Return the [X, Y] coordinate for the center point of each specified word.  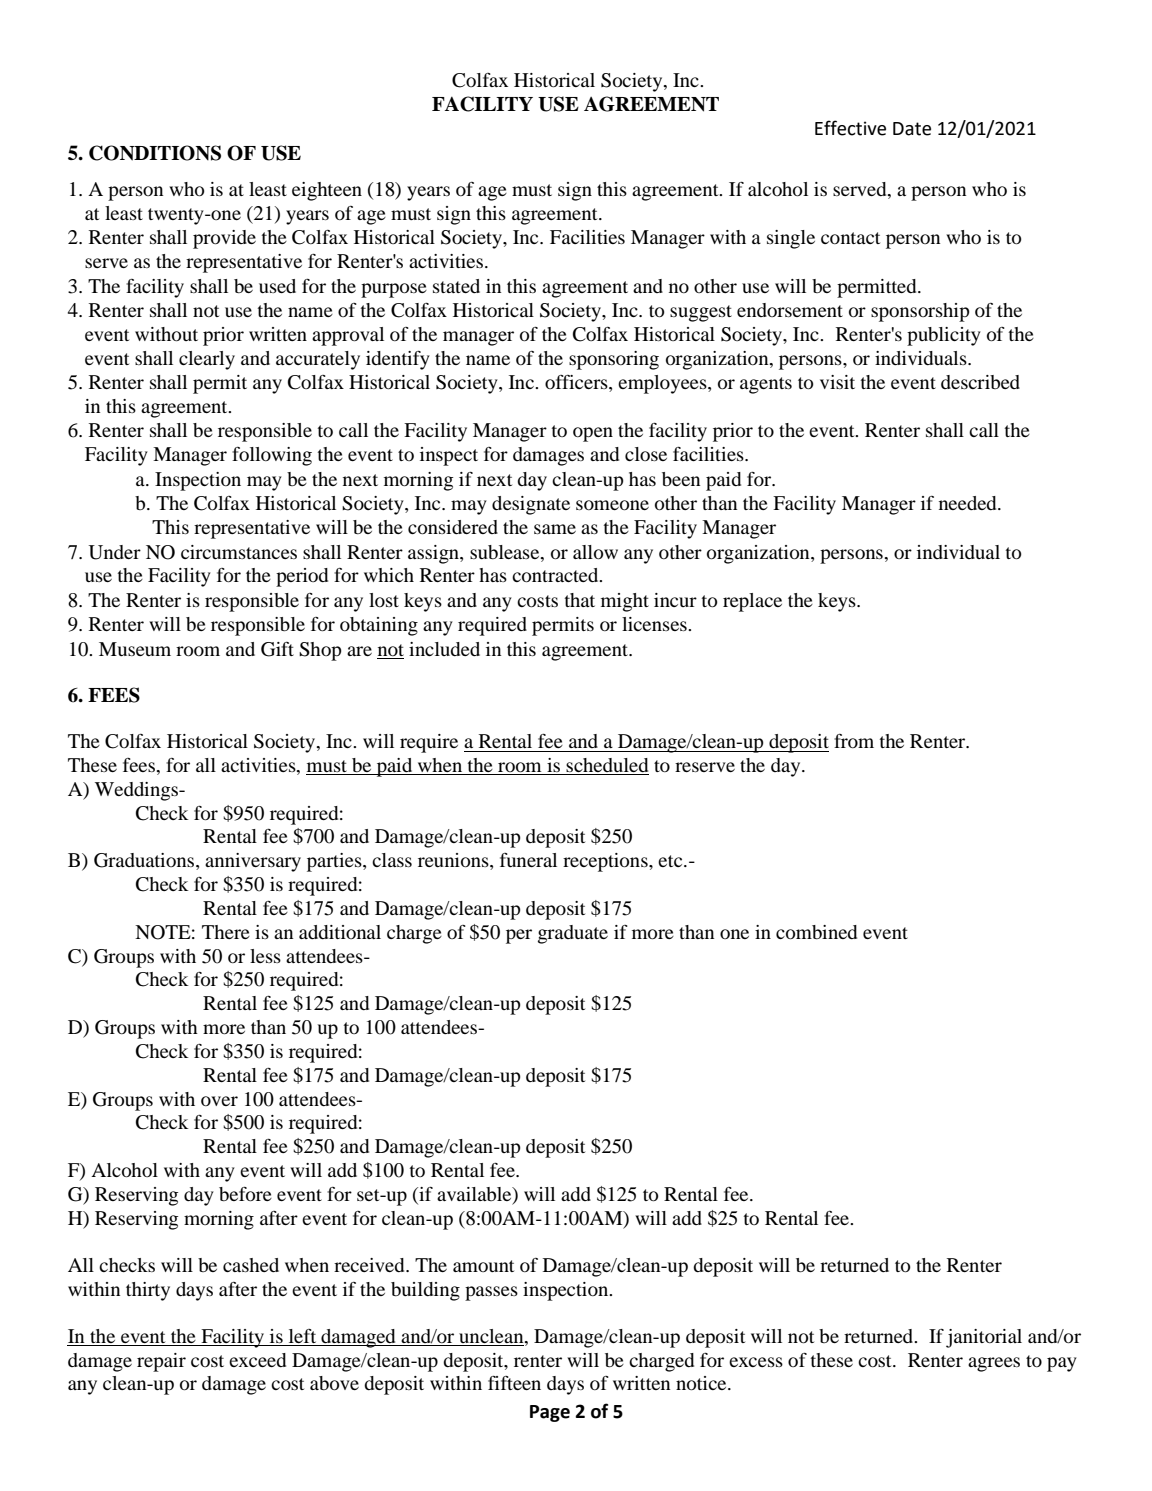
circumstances [239, 552]
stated [456, 286]
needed [969, 503]
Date [912, 129]
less [265, 956]
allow [595, 552]
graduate [573, 934]
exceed [257, 1360]
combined [816, 932]
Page [550, 1413]
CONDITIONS [155, 153]
